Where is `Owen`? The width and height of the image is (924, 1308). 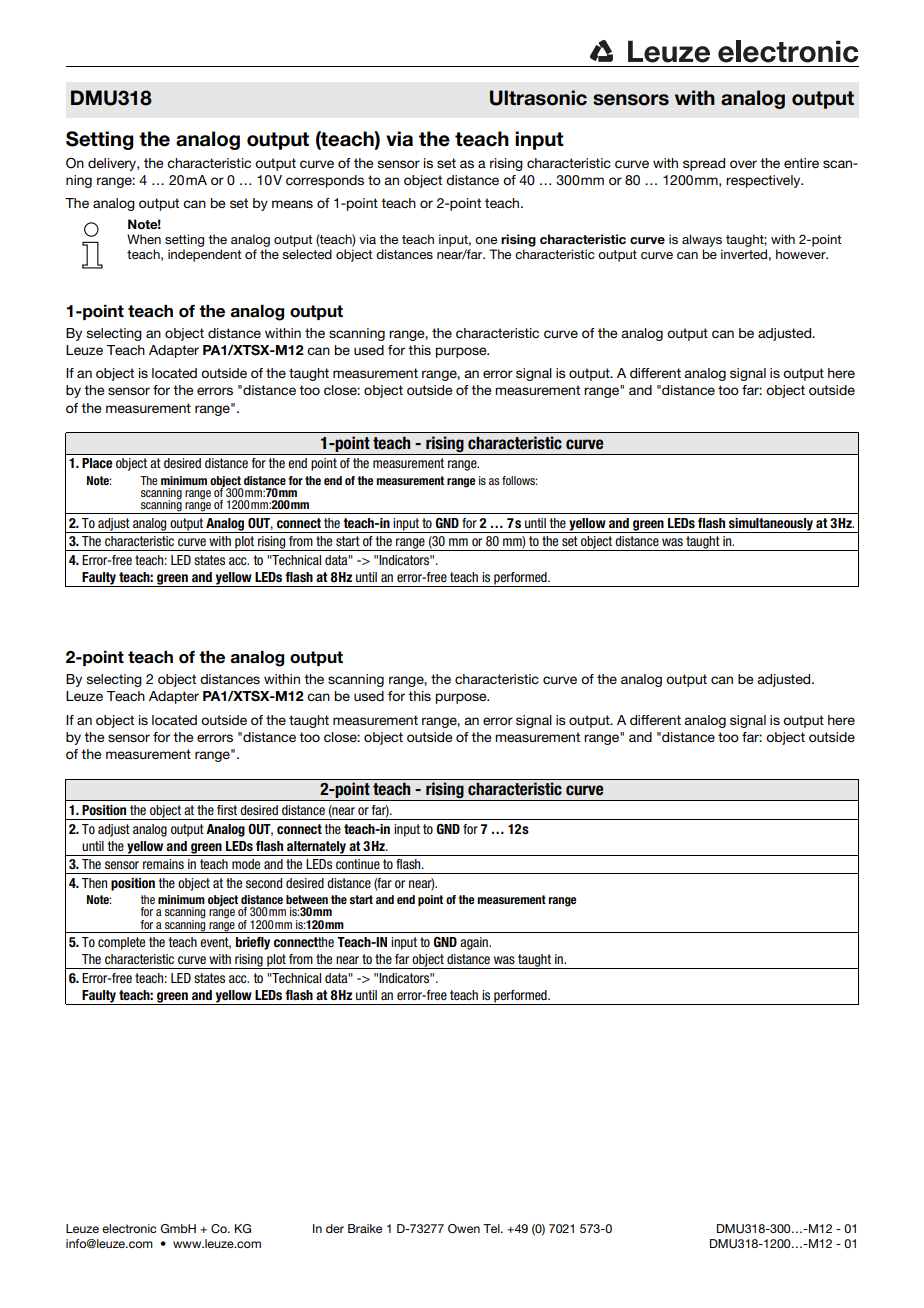 Owen is located at coordinates (464, 1229).
